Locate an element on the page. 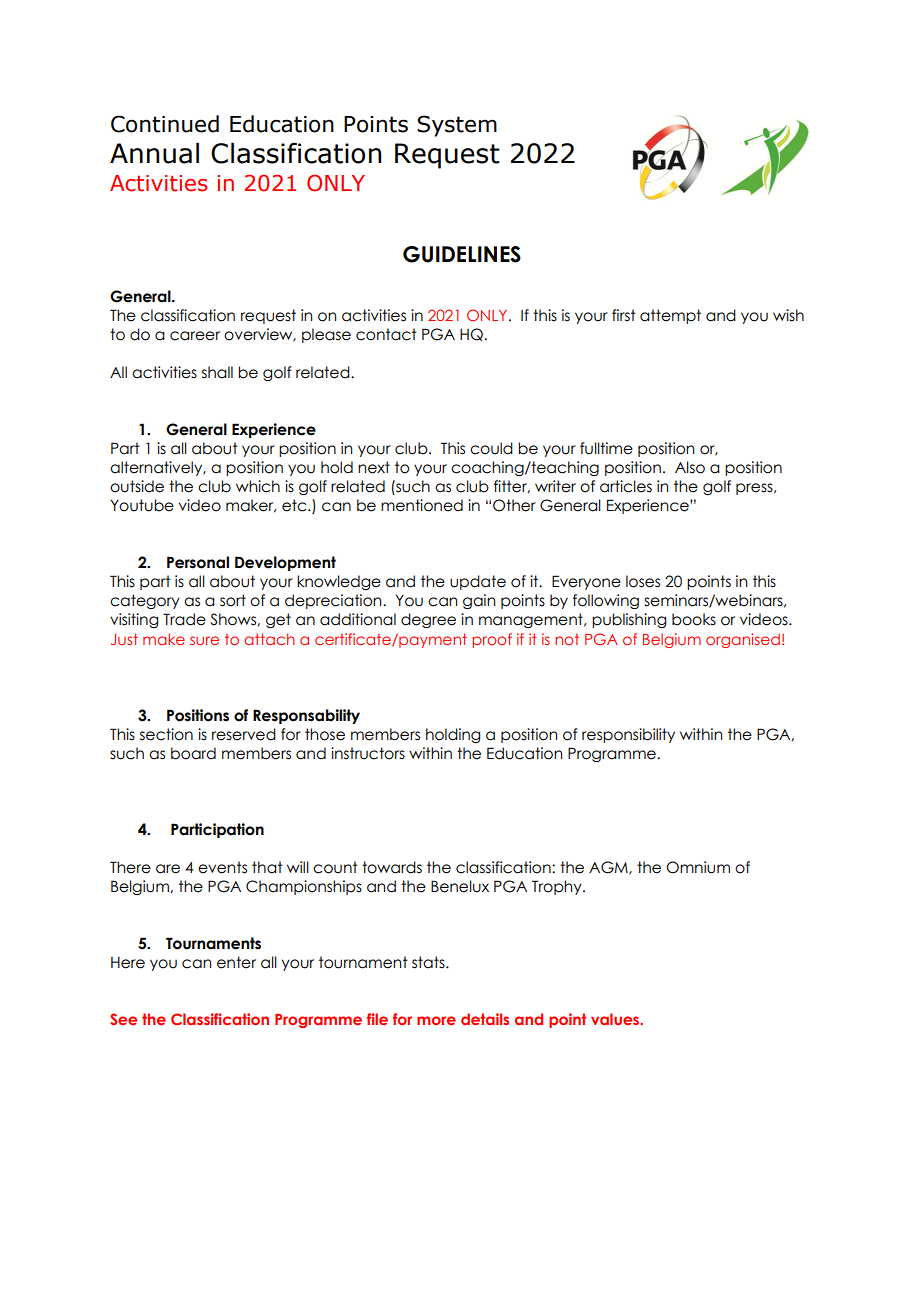 This image has width=924, height=1308. update is located at coordinates (478, 582).
